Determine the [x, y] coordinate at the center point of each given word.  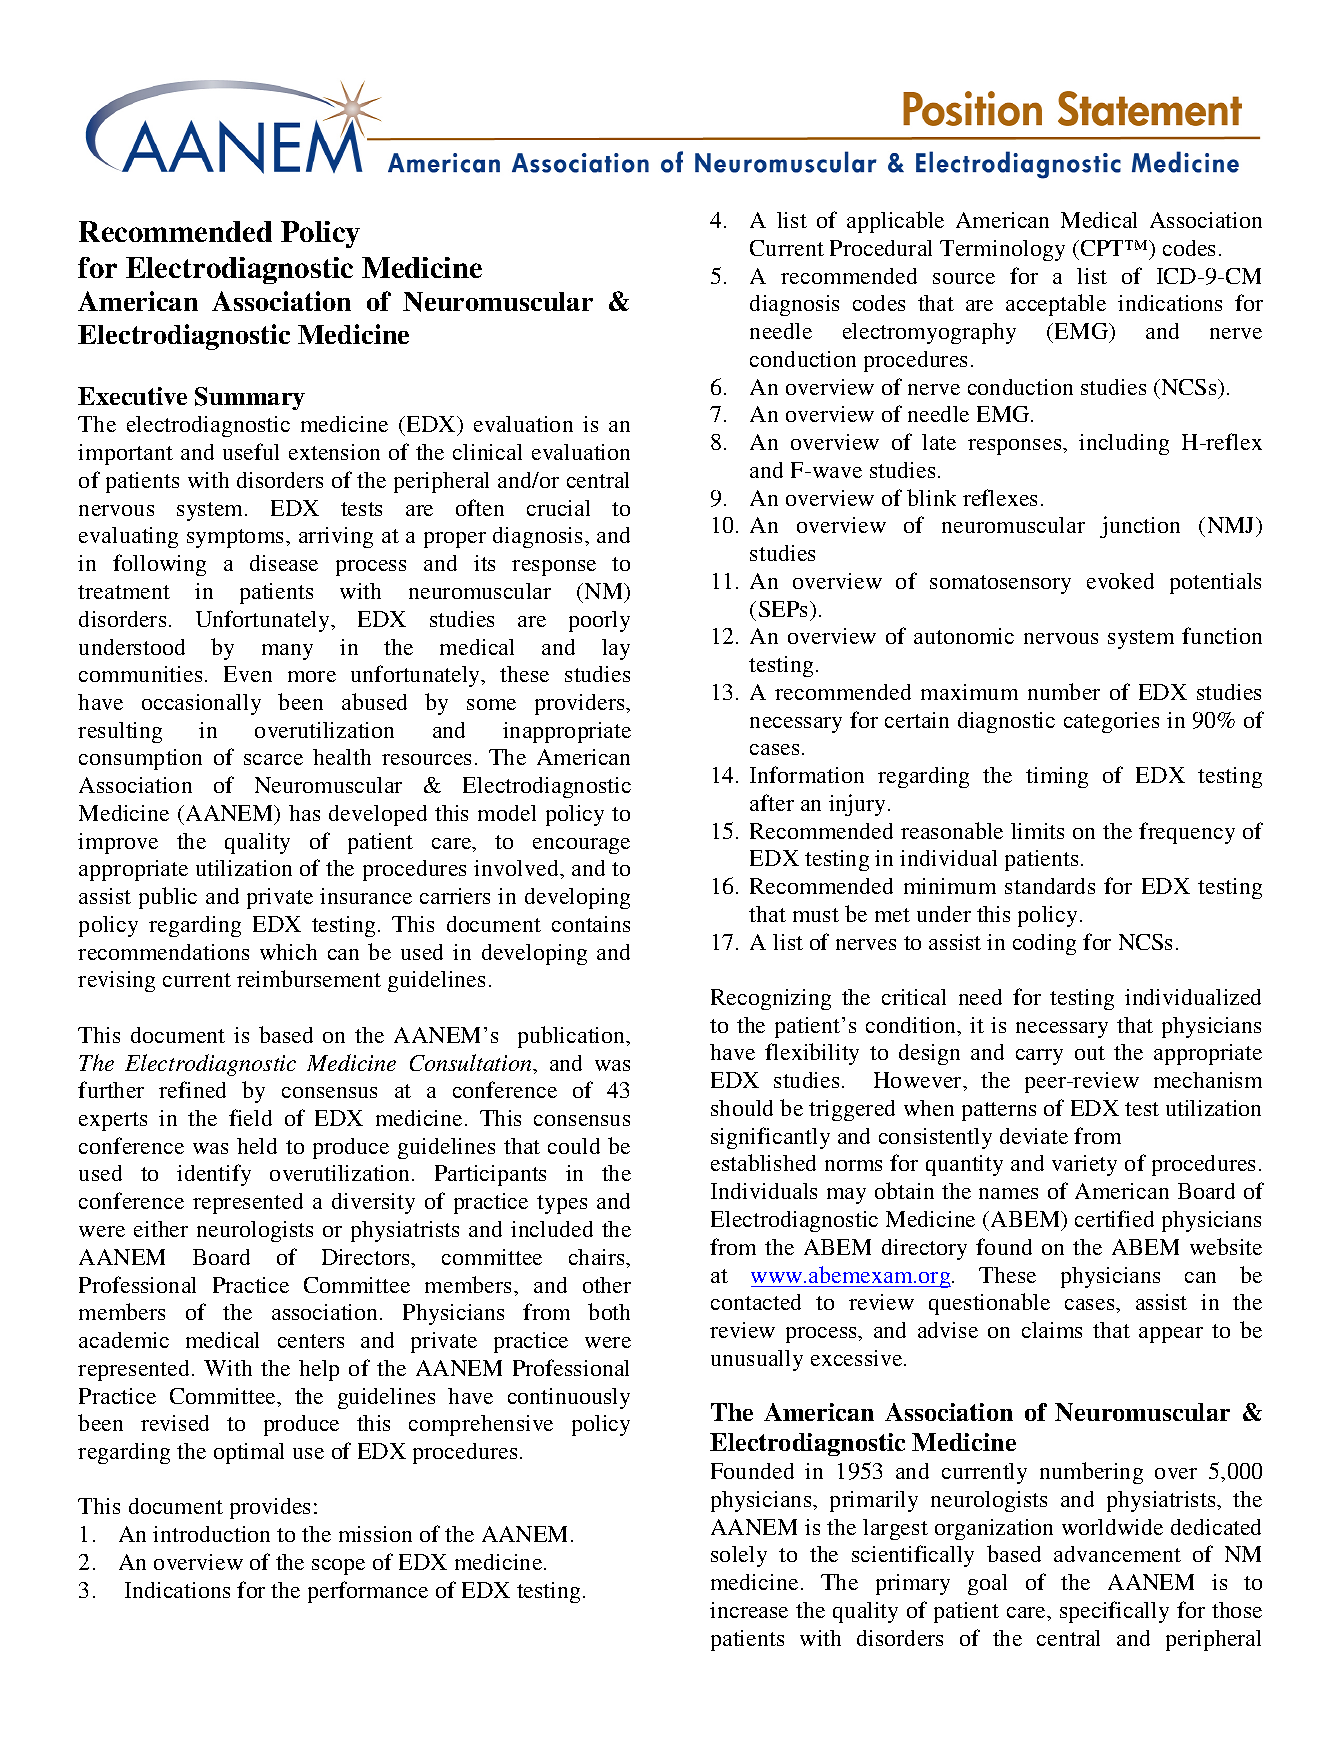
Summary [250, 398]
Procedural [881, 248]
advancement [1117, 1554]
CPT [1102, 248]
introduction [211, 1534]
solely [739, 1556]
